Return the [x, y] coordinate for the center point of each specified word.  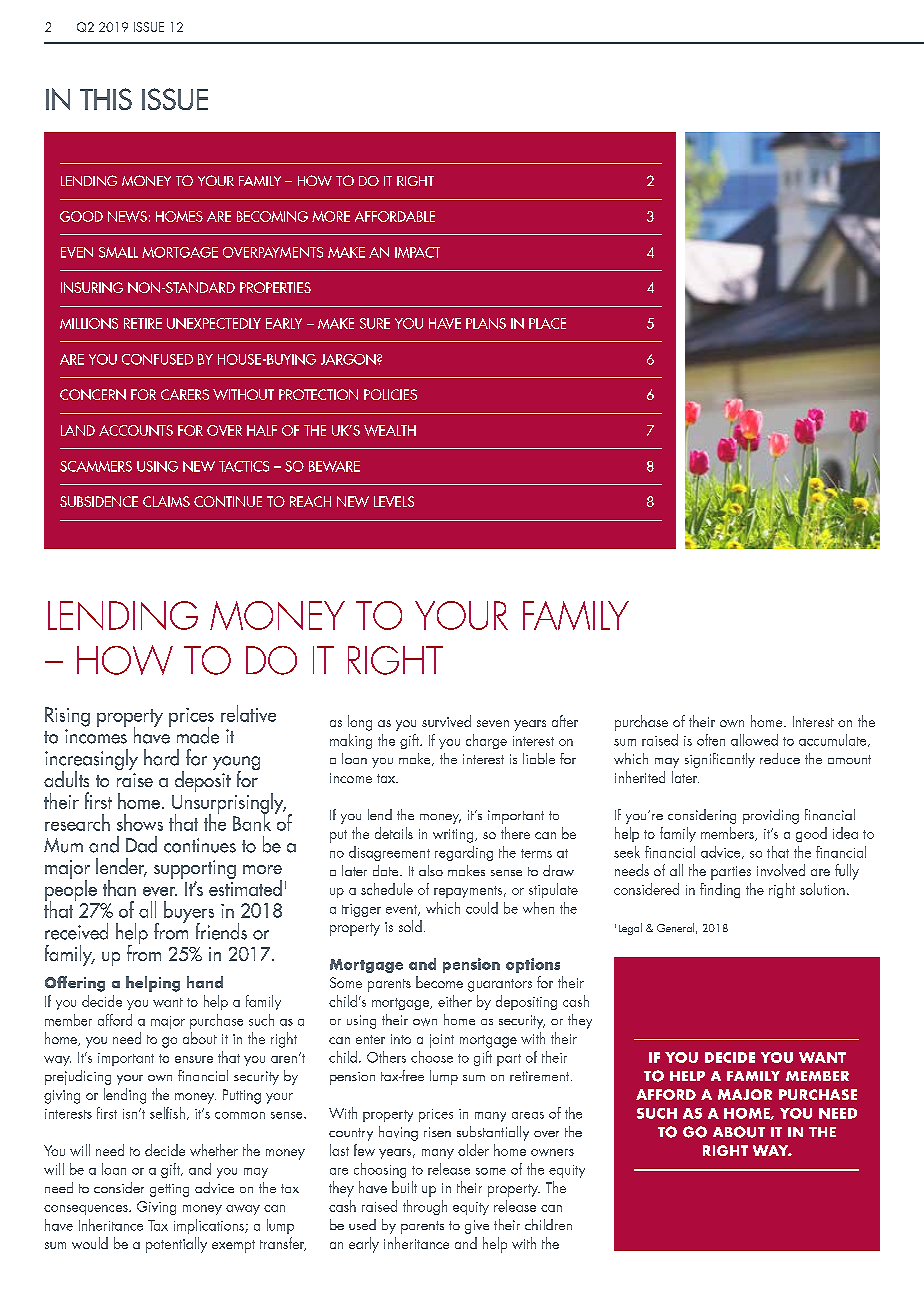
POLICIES [390, 394]
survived [446, 721]
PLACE [547, 323]
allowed [754, 740]
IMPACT [417, 252]
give [477, 1227]
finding [720, 890]
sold [410, 926]
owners [552, 1152]
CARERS [185, 394]
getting [169, 1190]
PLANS [486, 323]
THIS [106, 99]
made [198, 735]
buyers [189, 913]
